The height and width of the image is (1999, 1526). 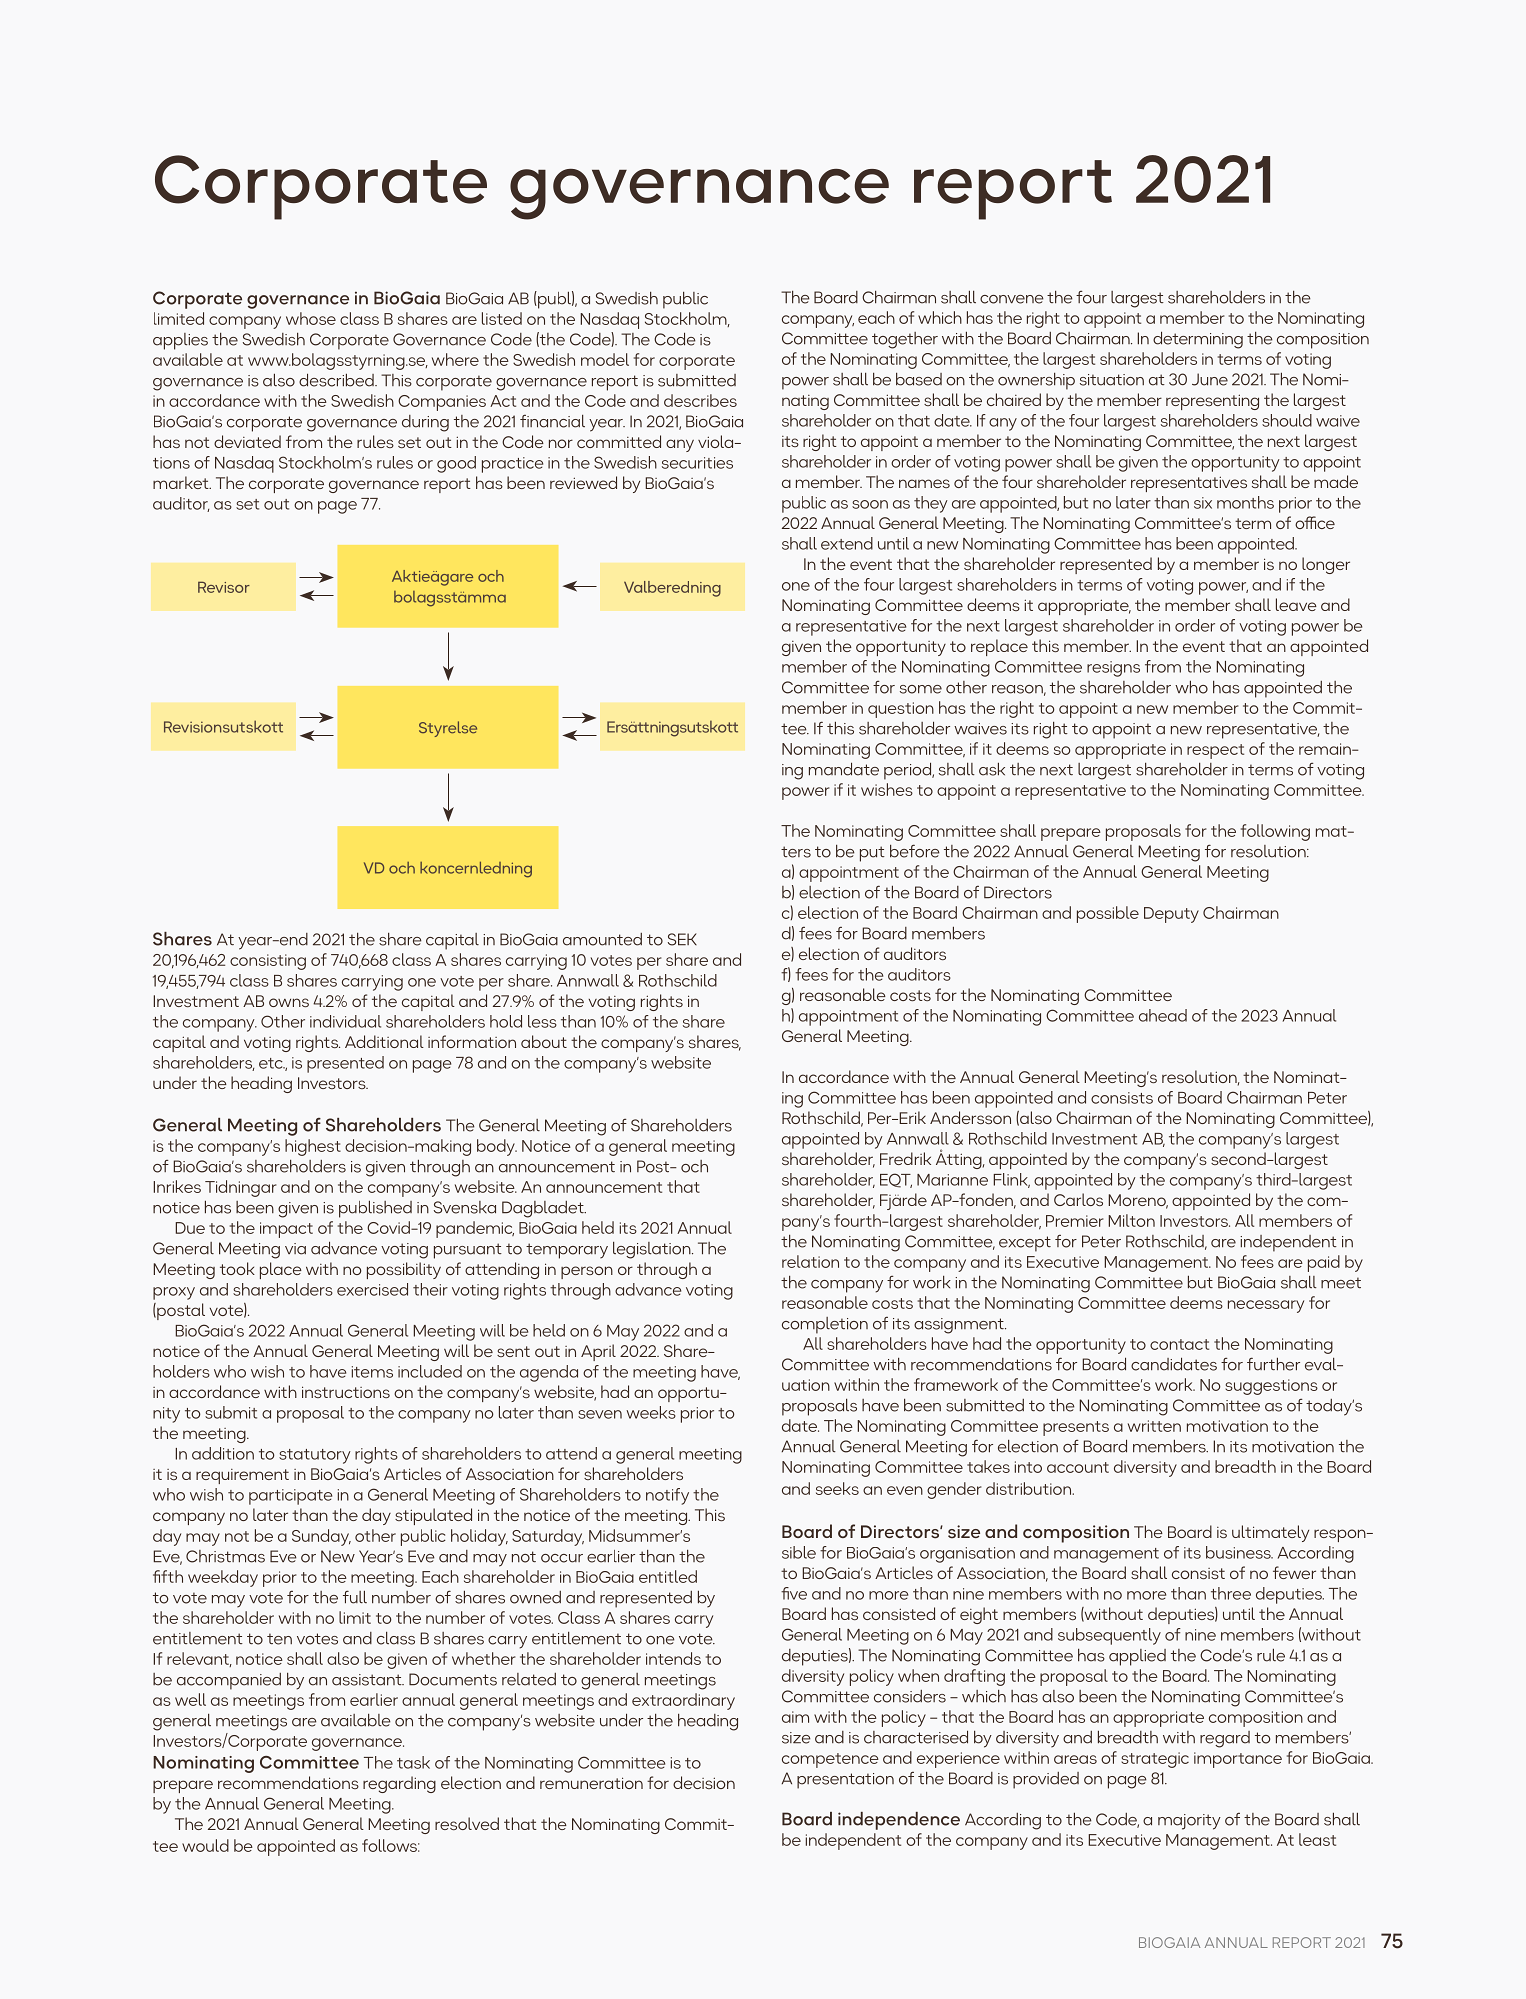 I want to click on describes, so click(x=700, y=400).
